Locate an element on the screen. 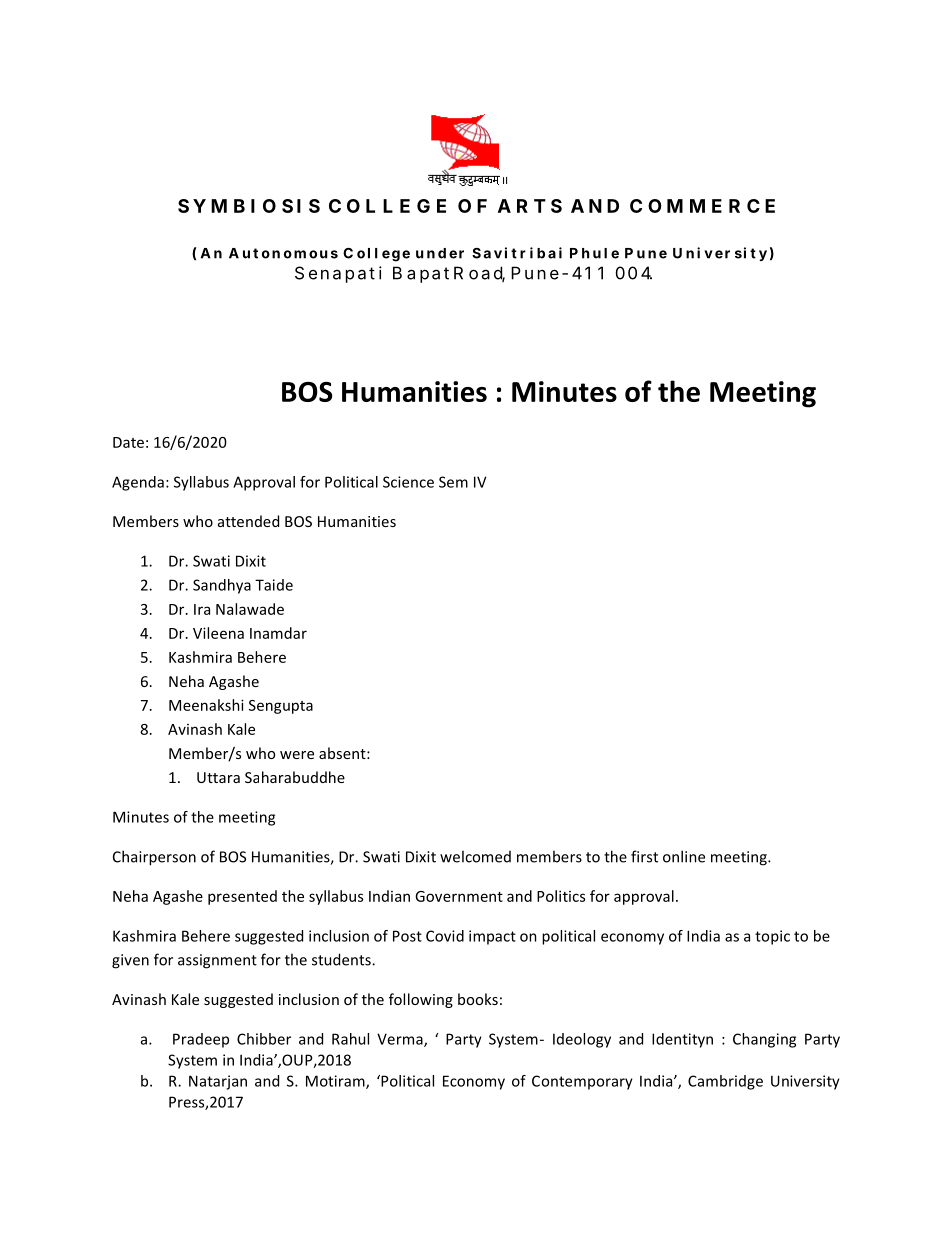 Image resolution: width=952 pixels, height=1233 pixels. topic is located at coordinates (772, 937).
